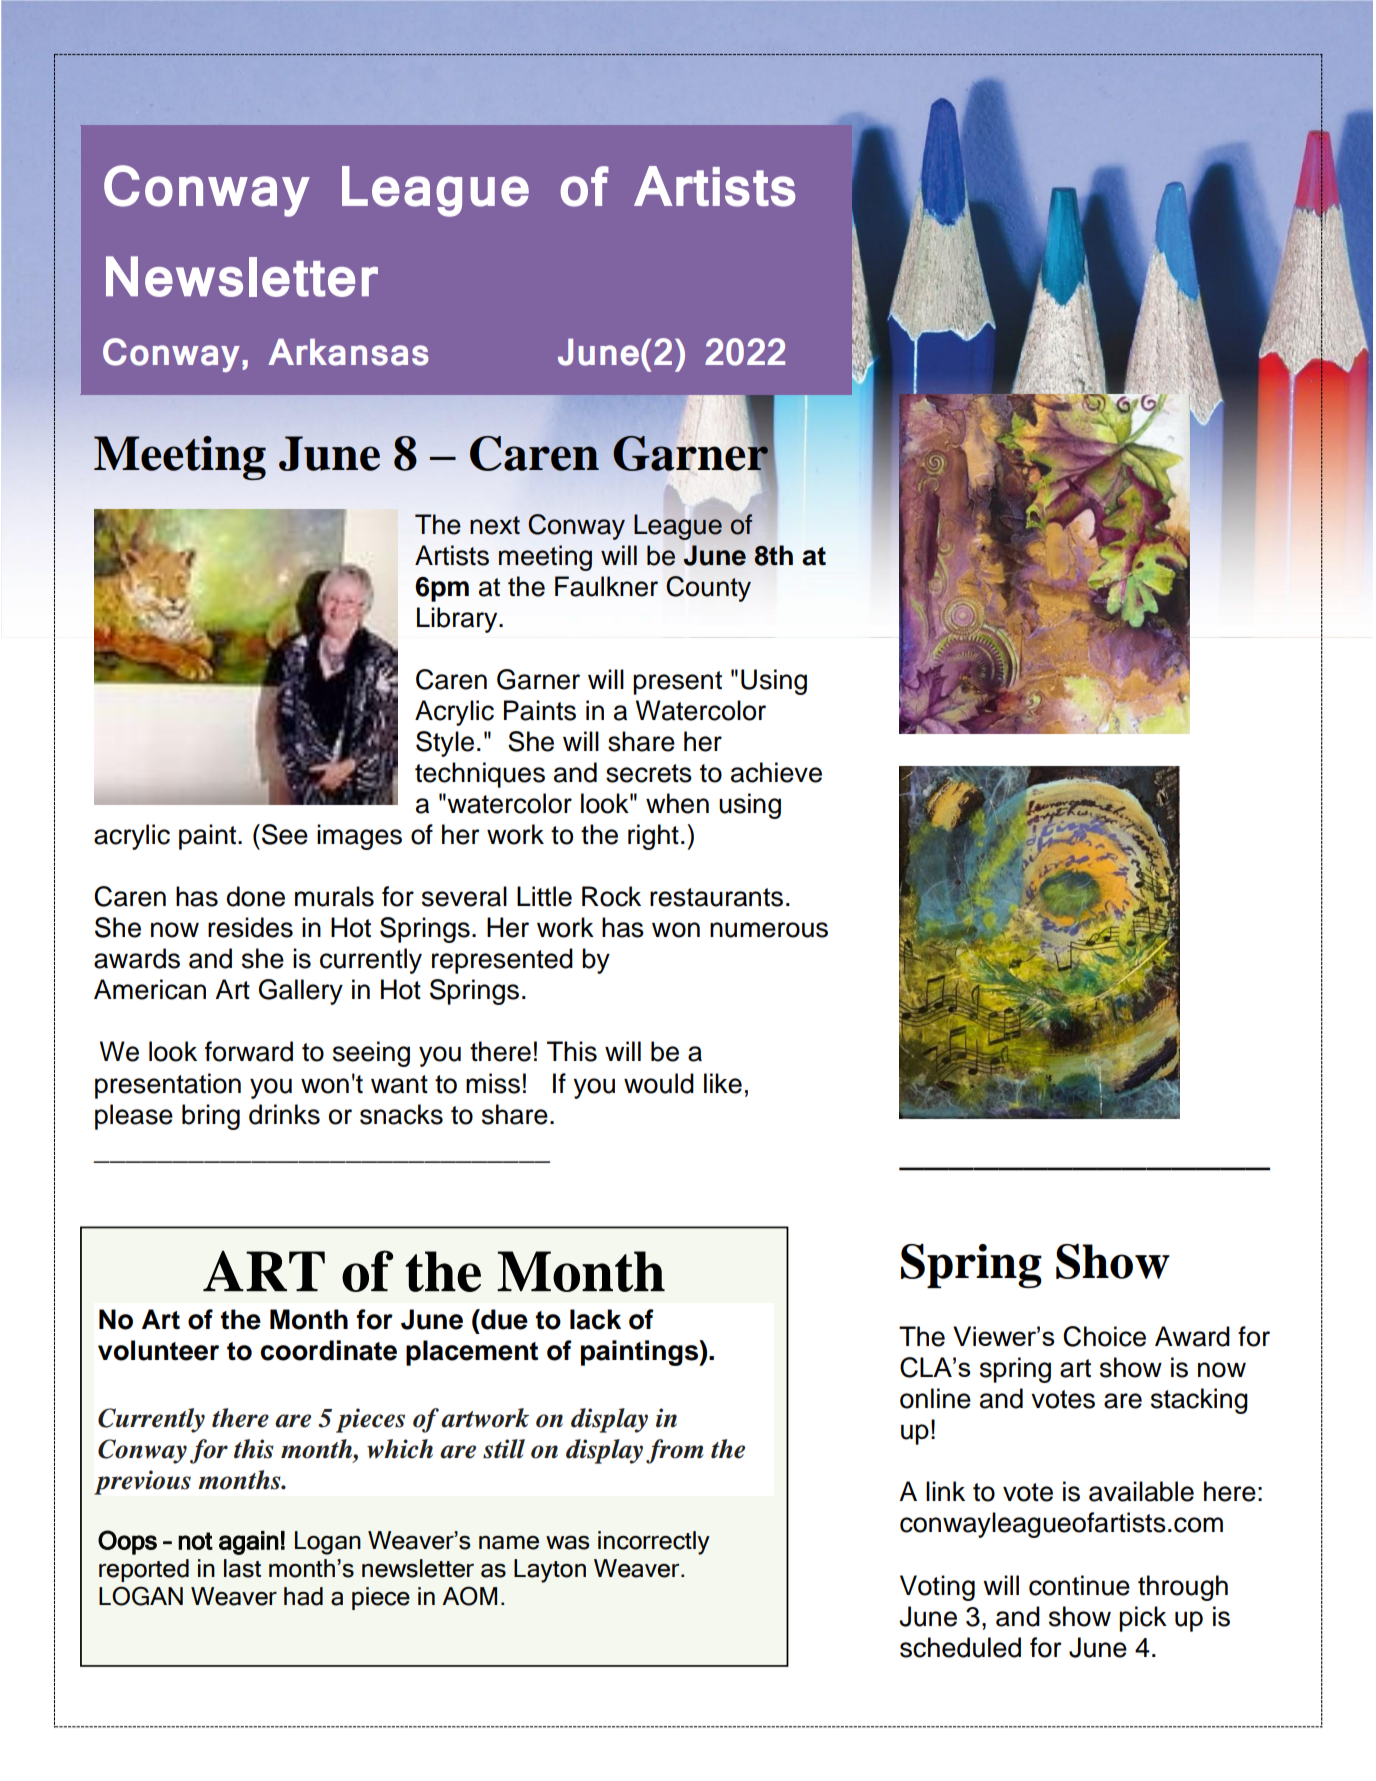  I want to click on would, so click(659, 1083).
